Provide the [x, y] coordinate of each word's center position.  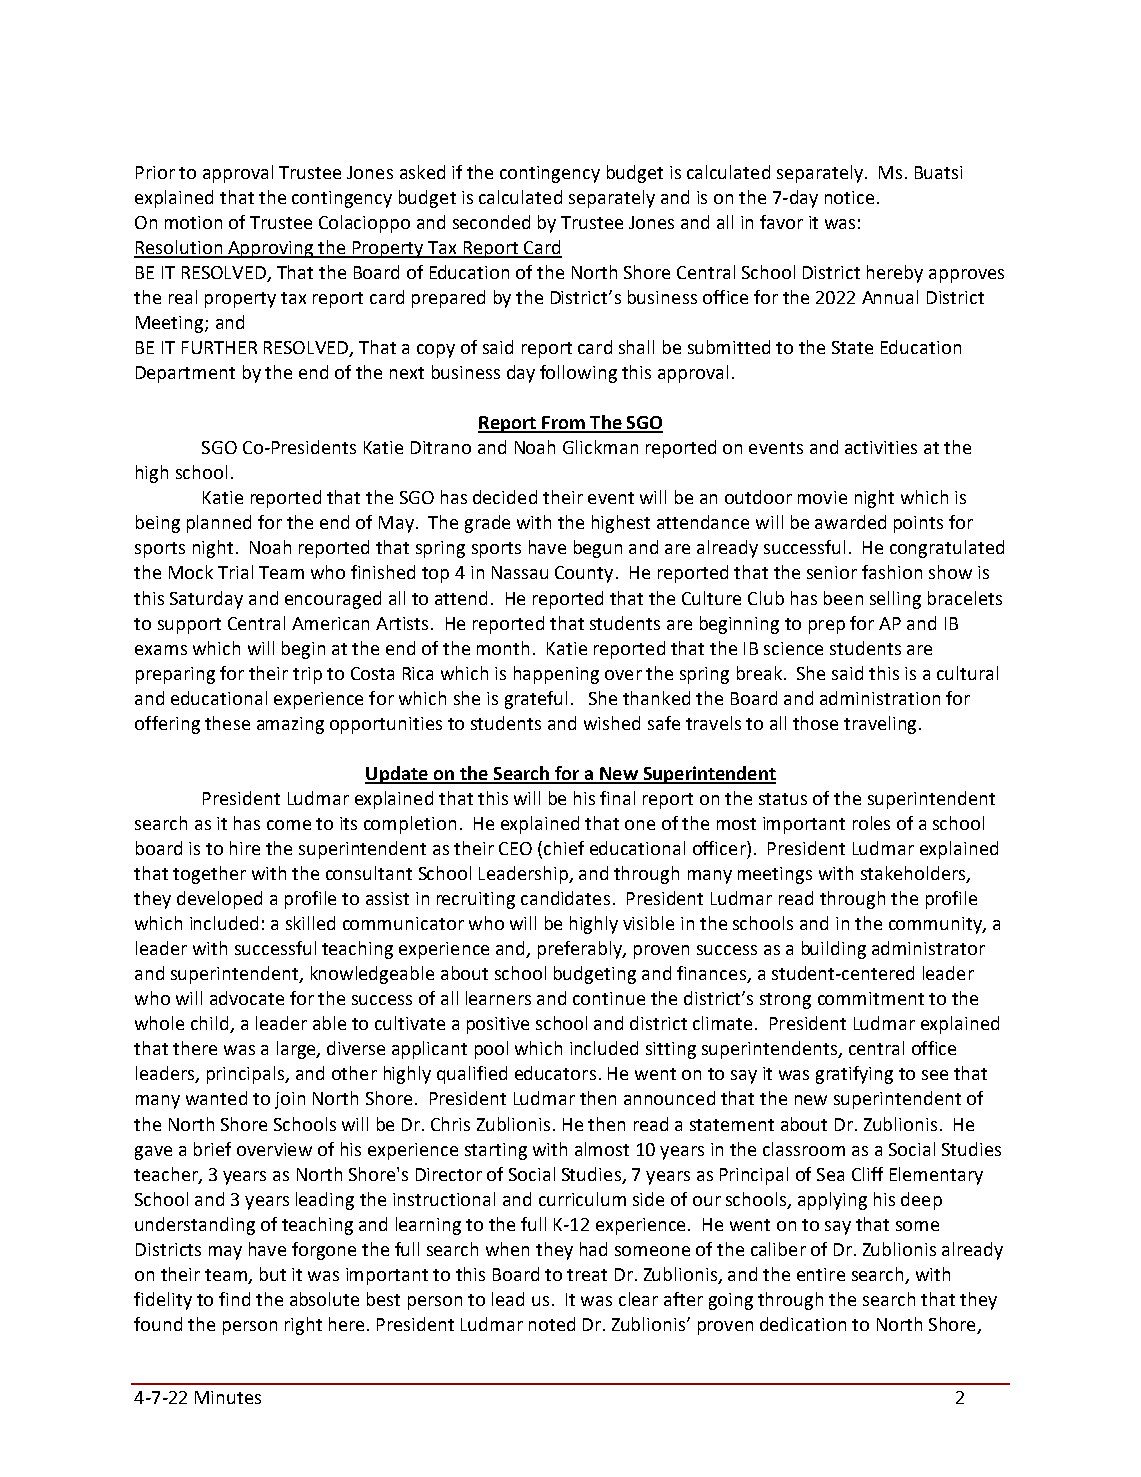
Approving [271, 249]
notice [849, 197]
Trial [235, 572]
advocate [247, 998]
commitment [871, 998]
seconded [491, 222]
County [584, 574]
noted [552, 1324]
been [843, 598]
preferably [581, 950]
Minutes [228, 1397]
